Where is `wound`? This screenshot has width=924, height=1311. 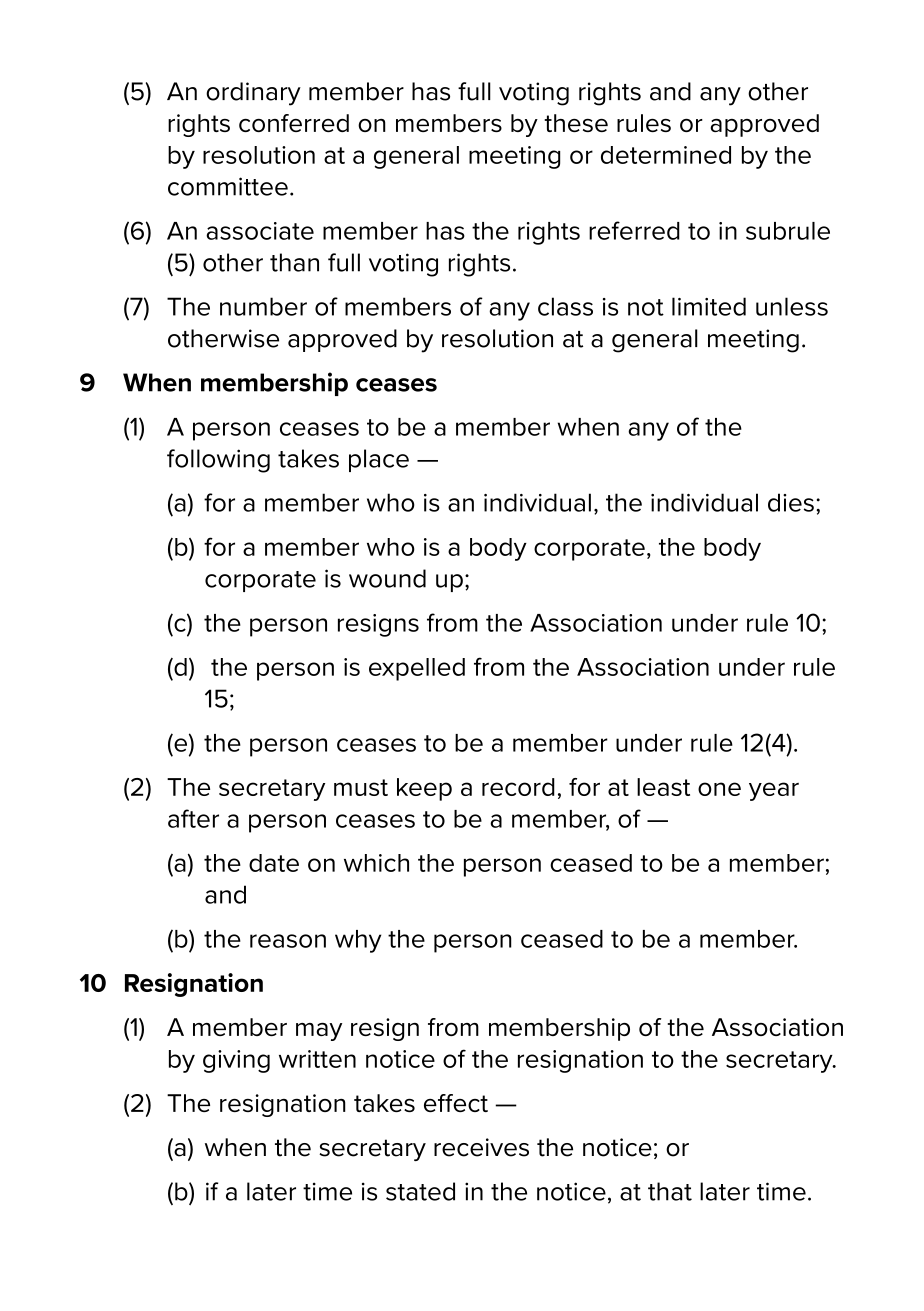 wound is located at coordinates (387, 578).
